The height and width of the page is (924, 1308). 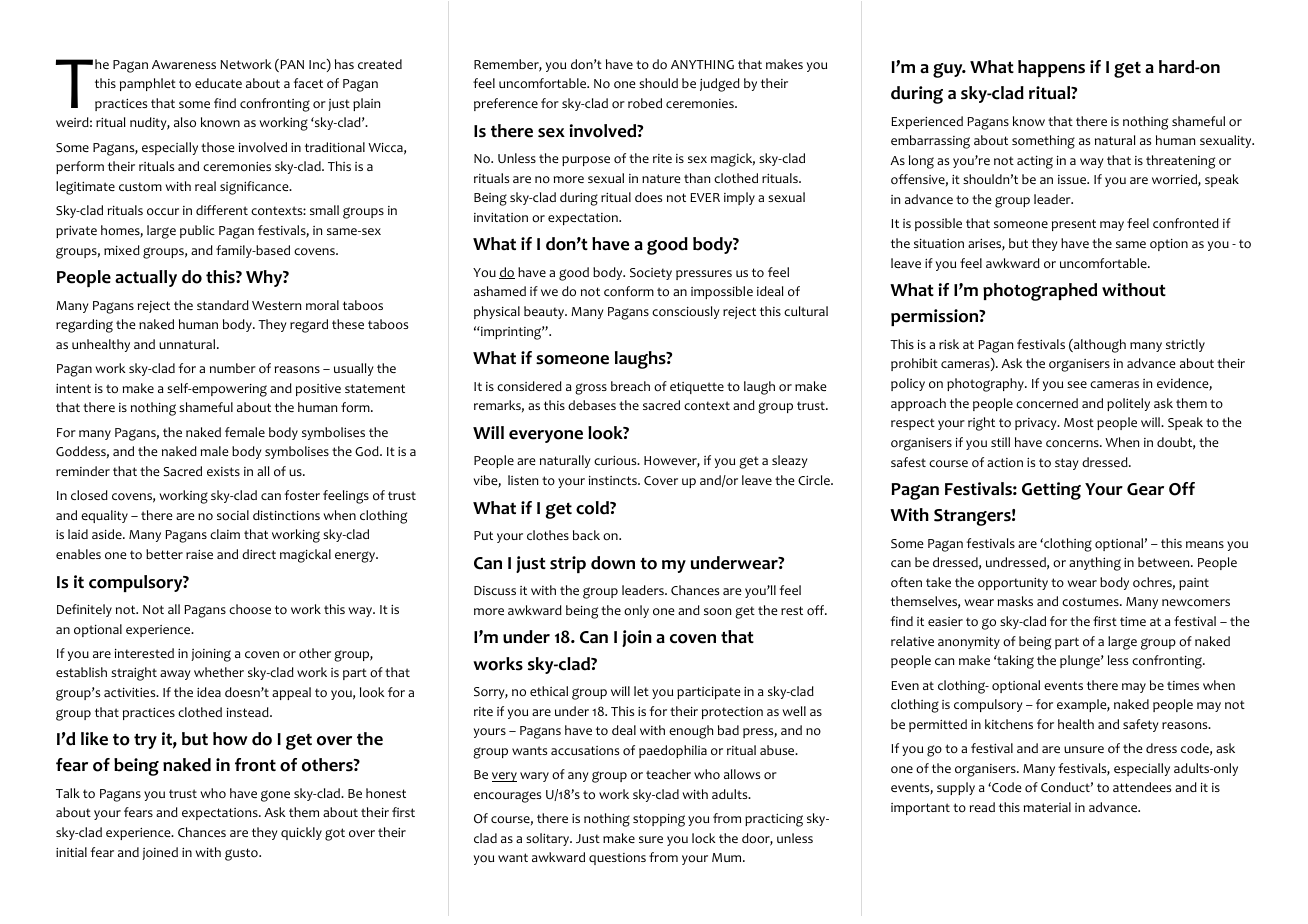 What do you see at coordinates (1066, 464) in the page?
I see `stay` at bounding box center [1066, 464].
